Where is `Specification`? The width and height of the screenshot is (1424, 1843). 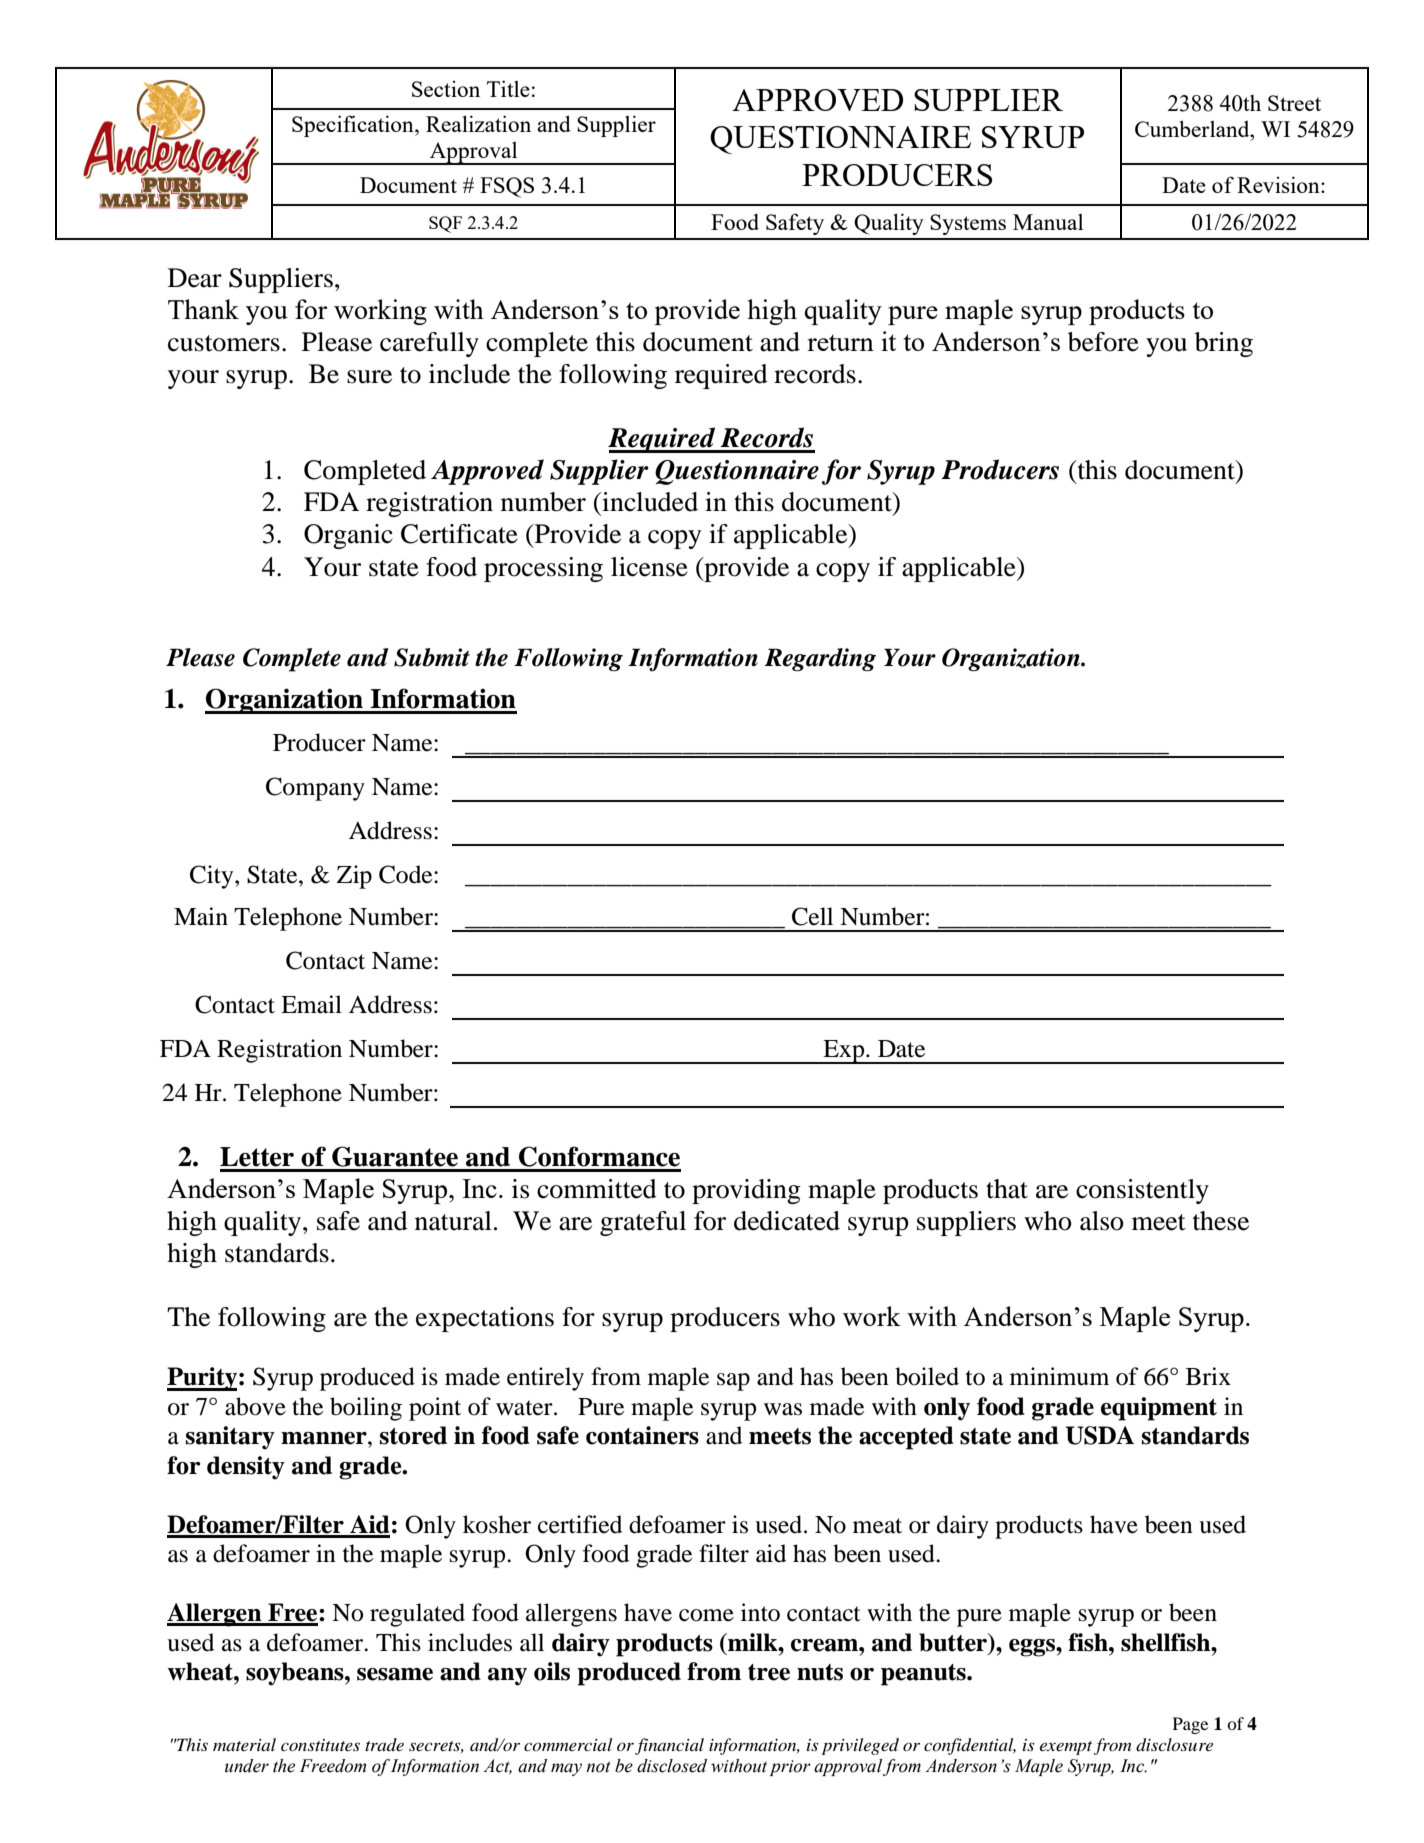 Specification is located at coordinates (354, 126).
